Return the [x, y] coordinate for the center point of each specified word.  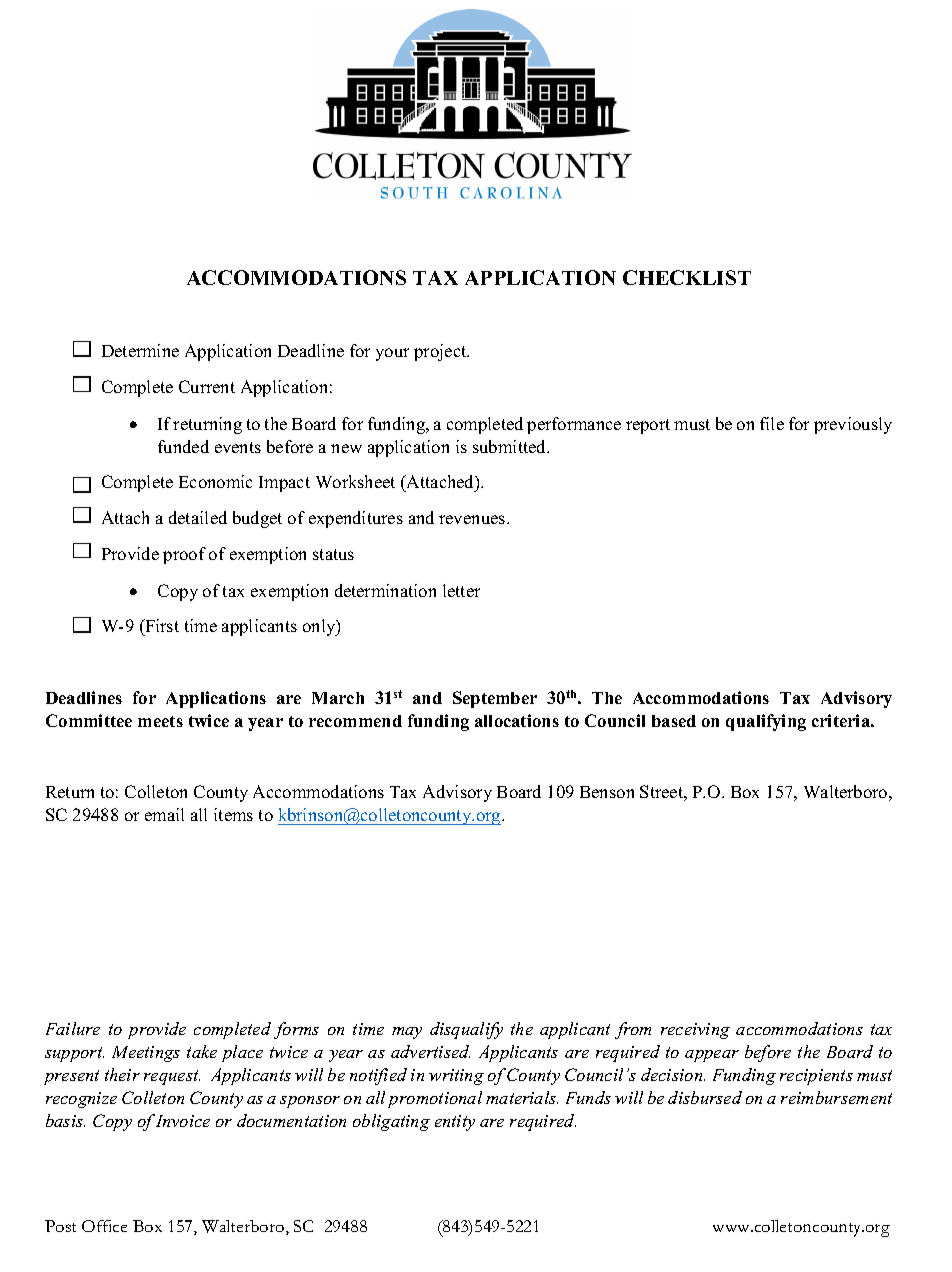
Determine [140, 350]
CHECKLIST [687, 277]
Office [104, 1226]
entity [455, 1123]
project [441, 352]
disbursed [705, 1097]
